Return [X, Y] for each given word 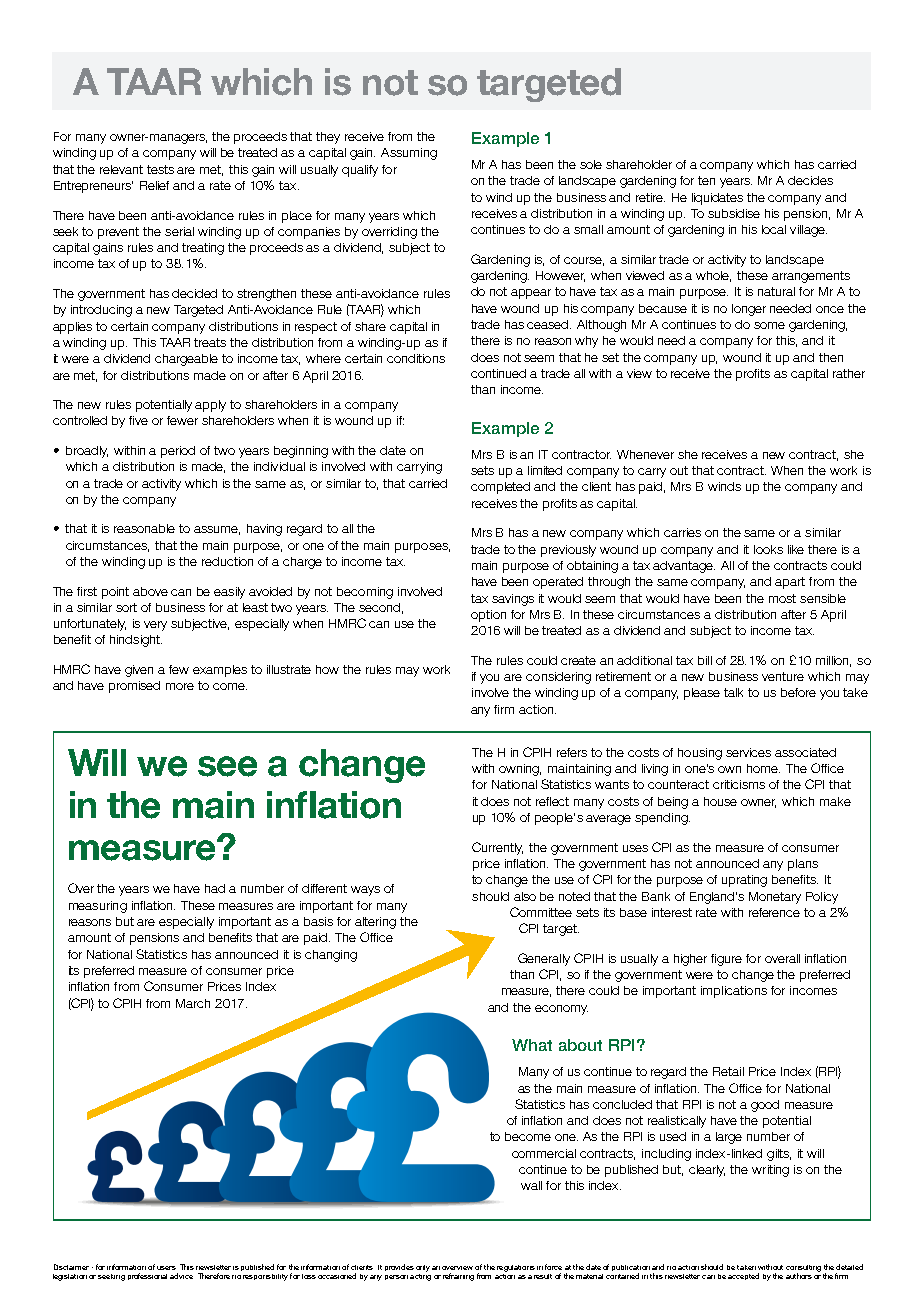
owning [520, 770]
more [180, 686]
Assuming [409, 154]
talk [733, 692]
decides [810, 180]
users [166, 1268]
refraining [458, 1277]
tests [160, 169]
